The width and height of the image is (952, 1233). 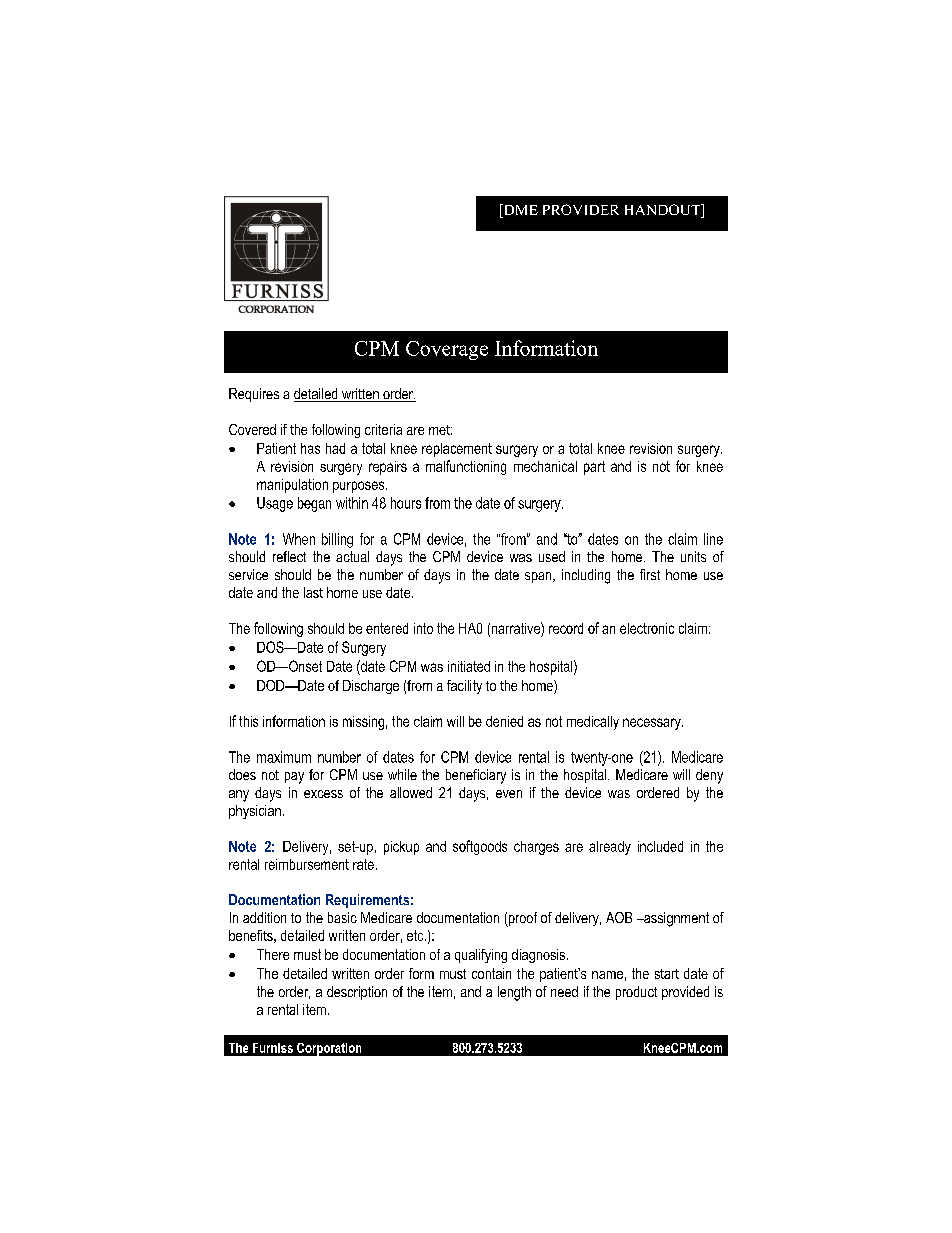 What do you see at coordinates (653, 724) in the image?
I see `necessary` at bounding box center [653, 724].
